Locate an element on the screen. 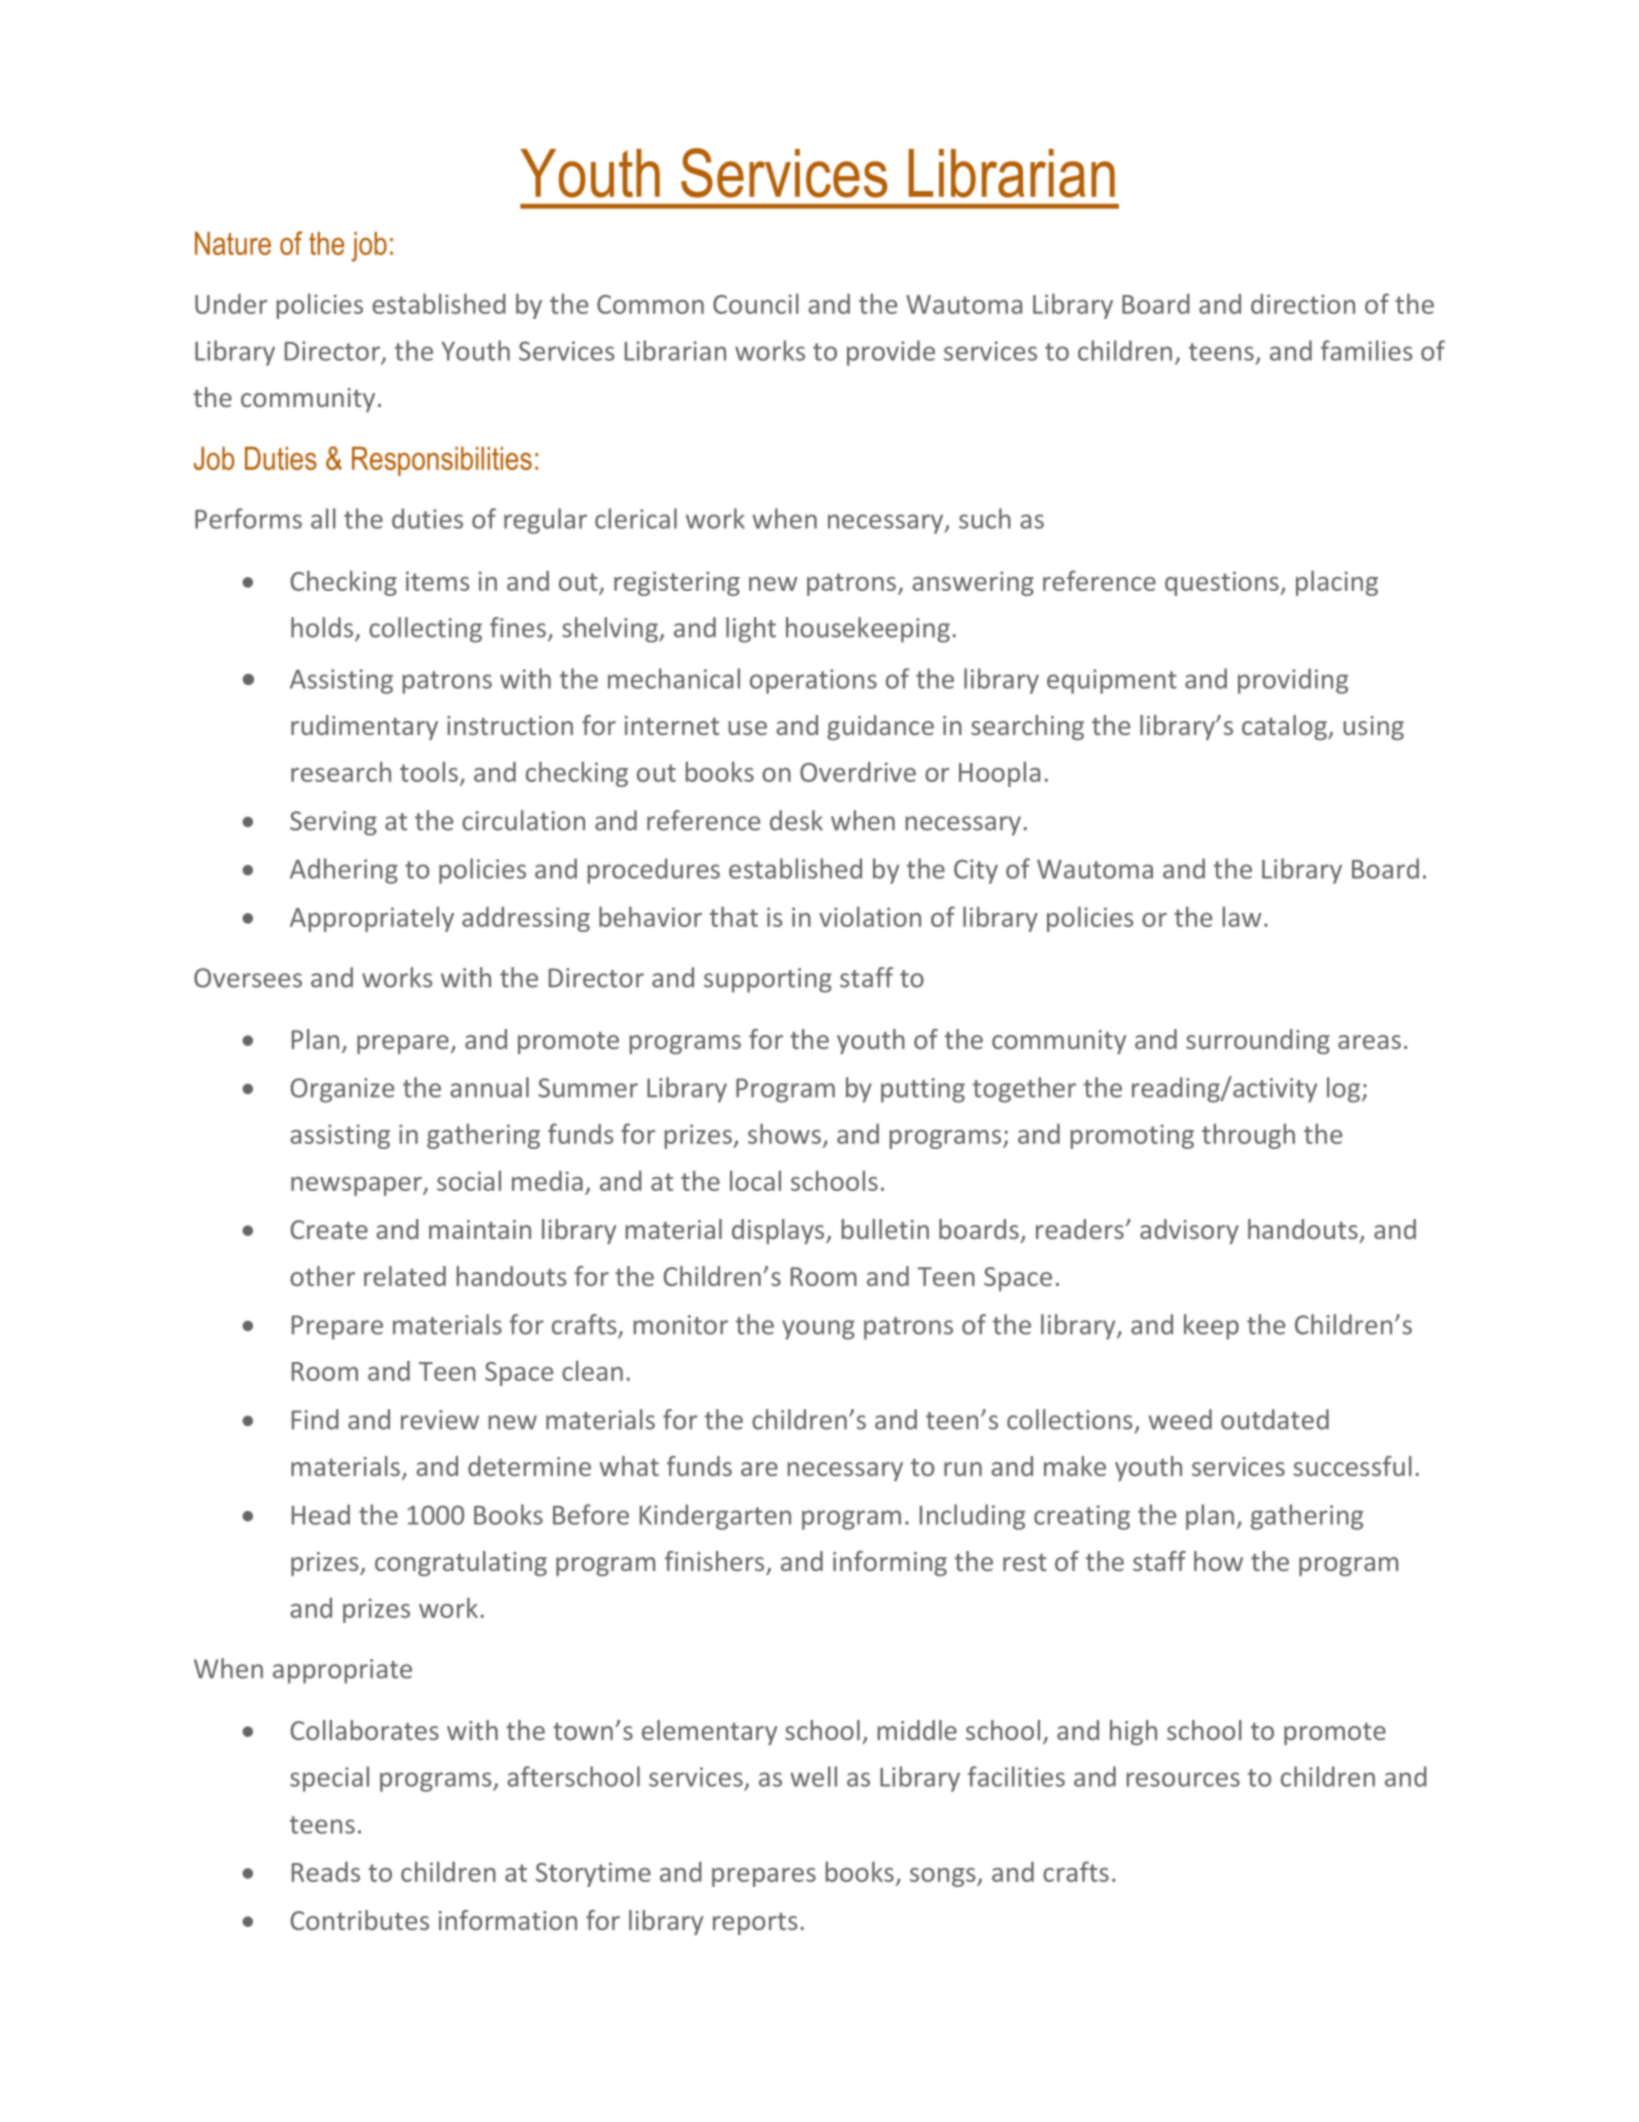 The image size is (1639, 2122). outdated is located at coordinates (1275, 1419).
